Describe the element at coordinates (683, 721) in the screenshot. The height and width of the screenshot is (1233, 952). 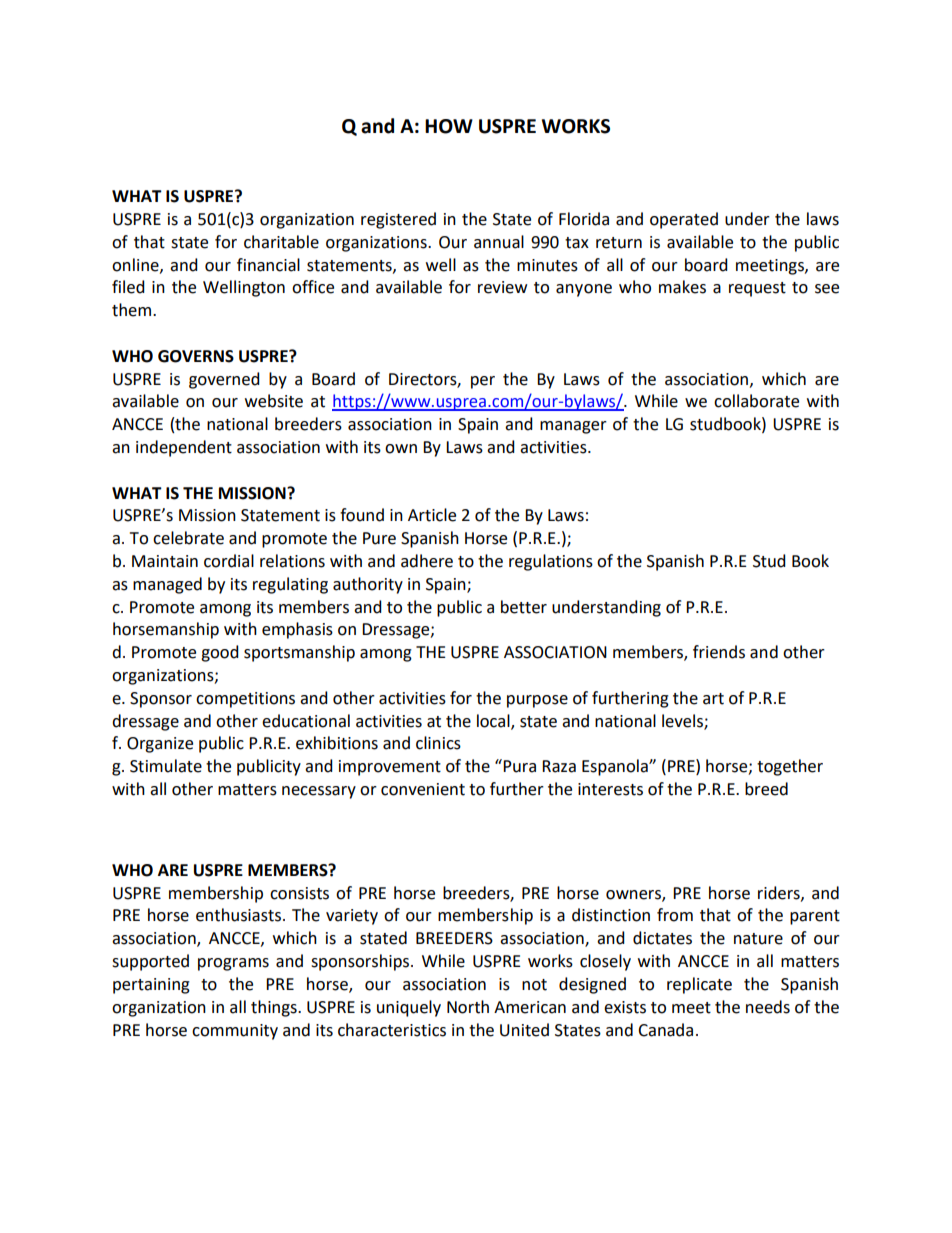
I see `levels` at that location.
